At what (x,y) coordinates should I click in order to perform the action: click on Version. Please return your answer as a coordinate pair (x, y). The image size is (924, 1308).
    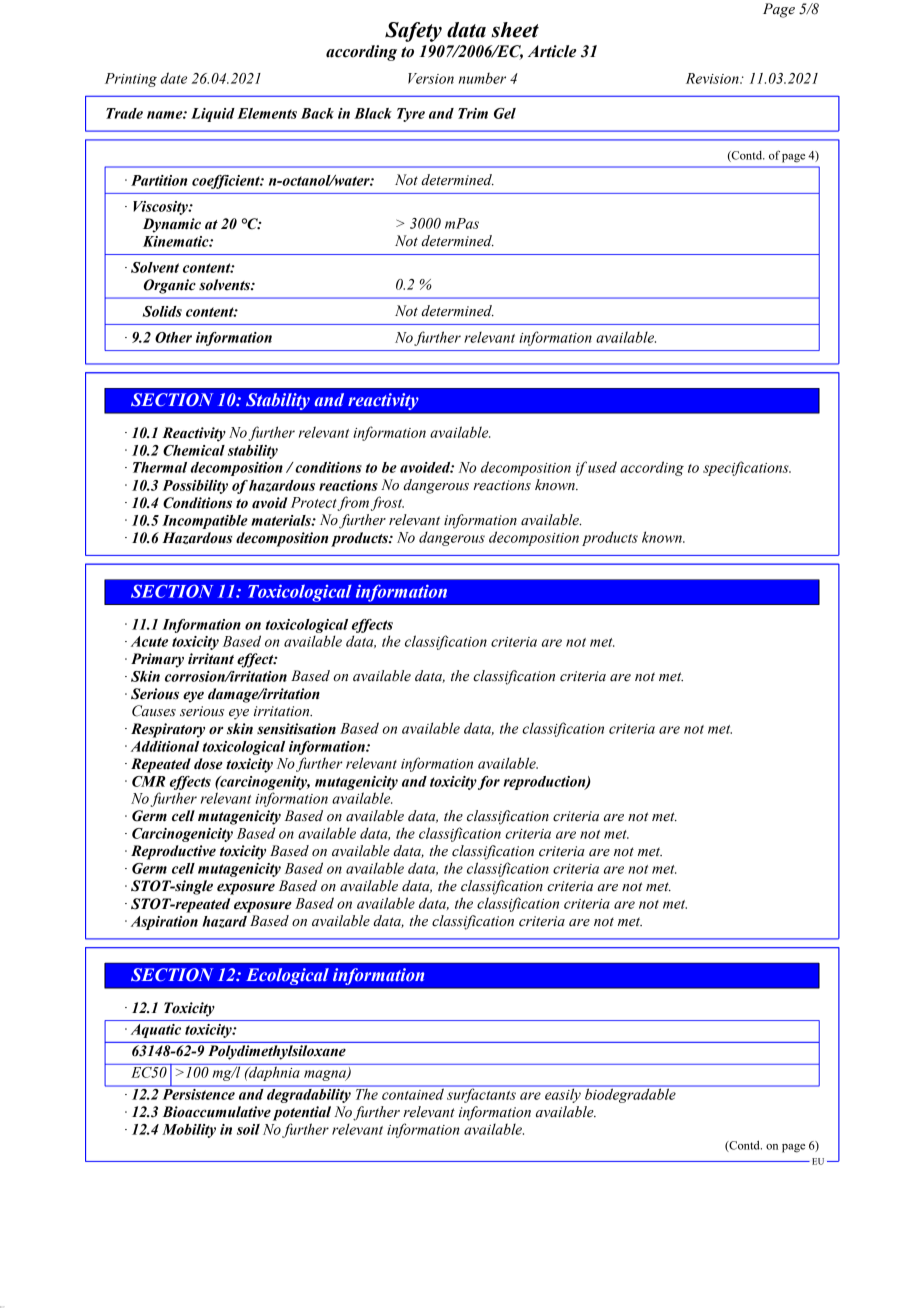
    Looking at the image, I should click on (431, 78).
